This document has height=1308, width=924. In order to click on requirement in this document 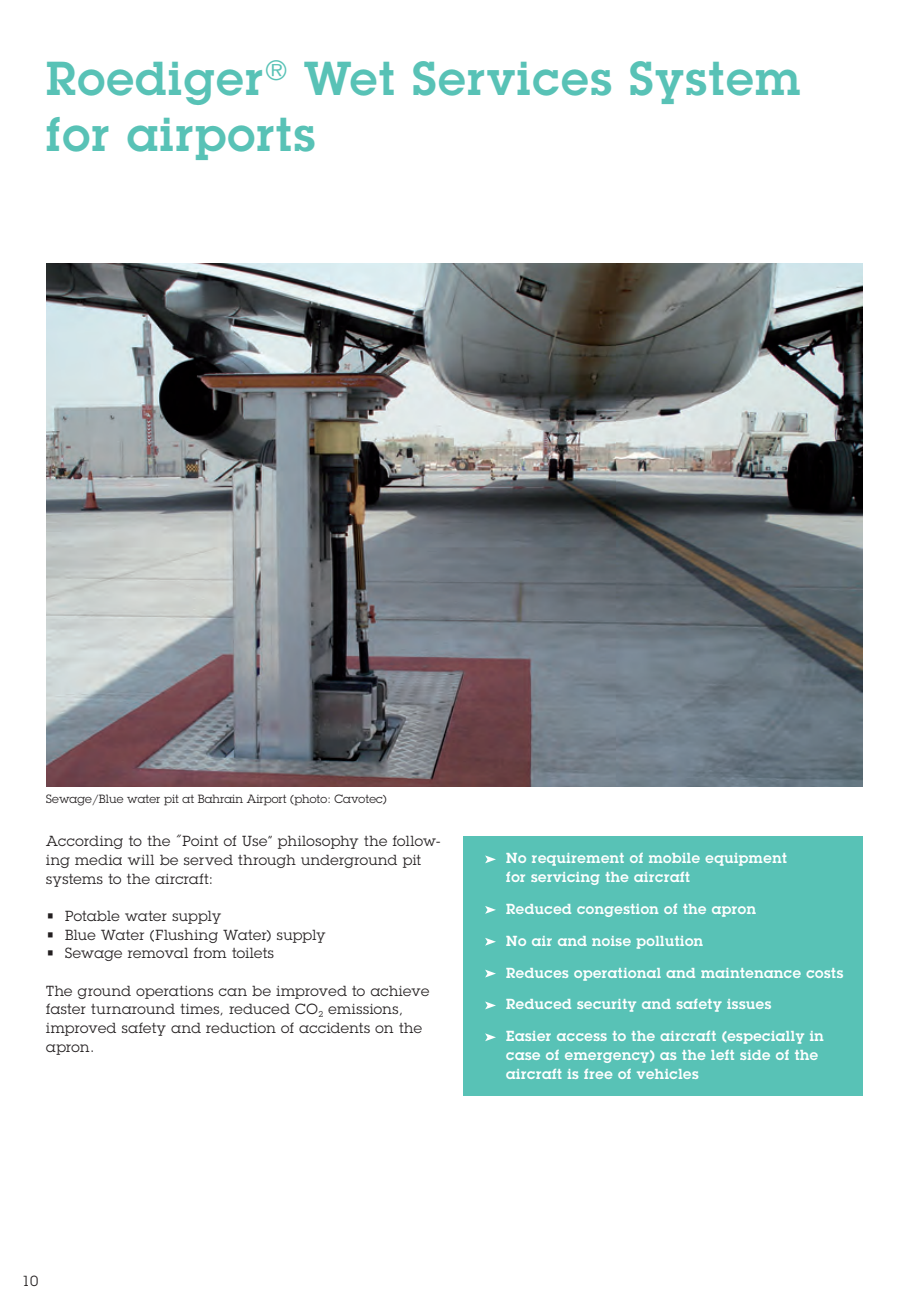, I will do `click(578, 859)`.
